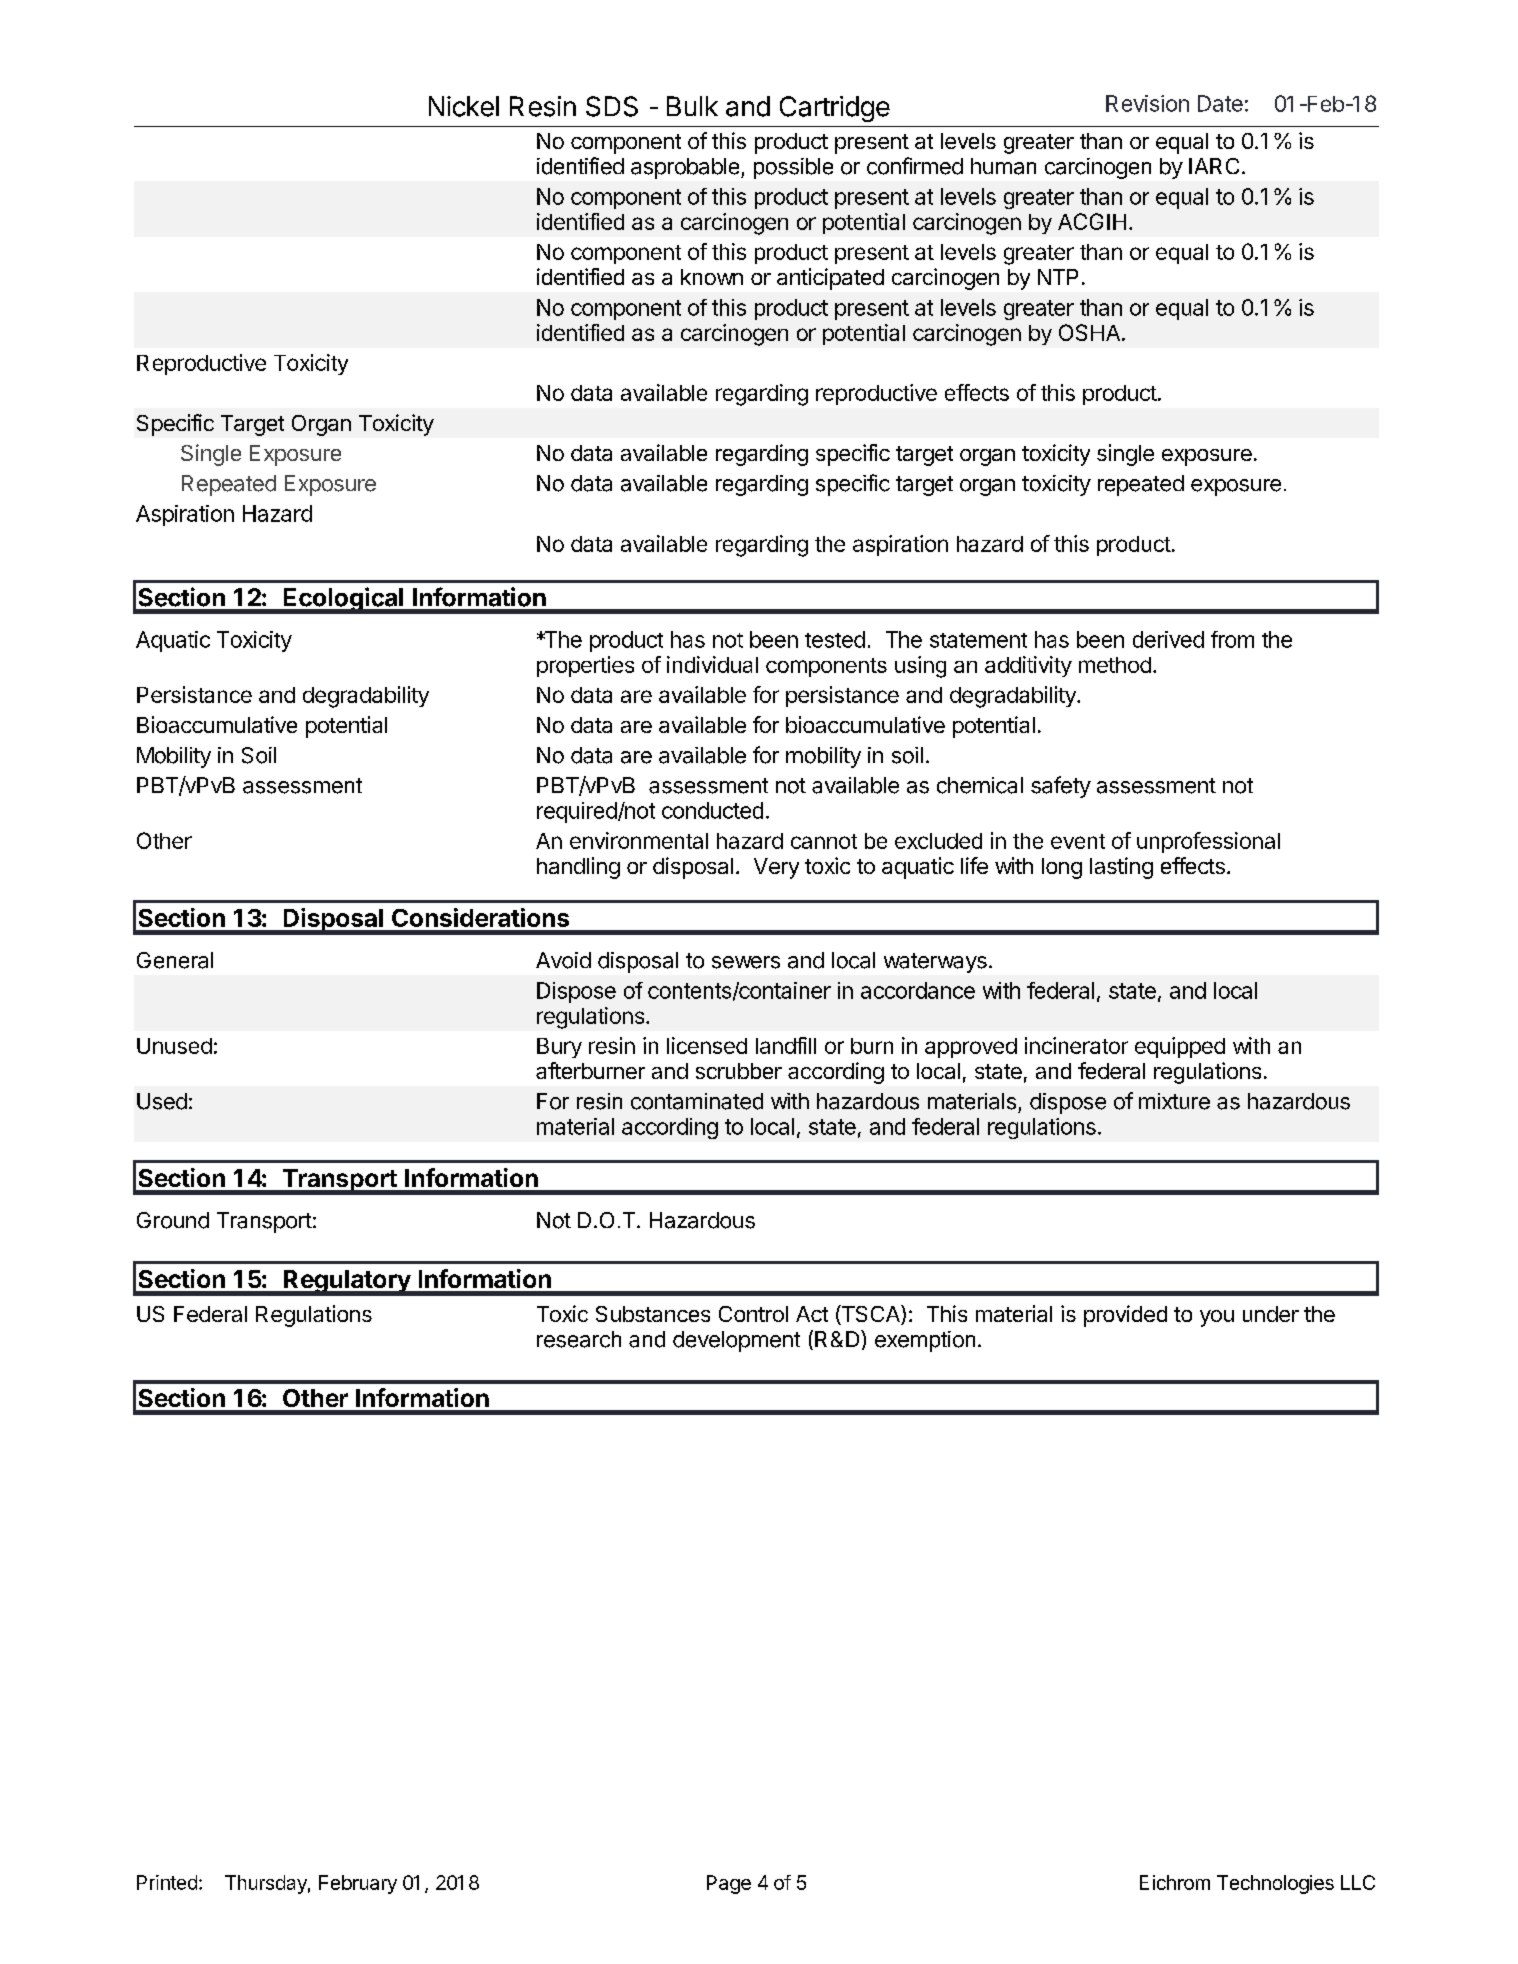 This screenshot has height=1964, width=1518. I want to click on properties, so click(585, 666).
